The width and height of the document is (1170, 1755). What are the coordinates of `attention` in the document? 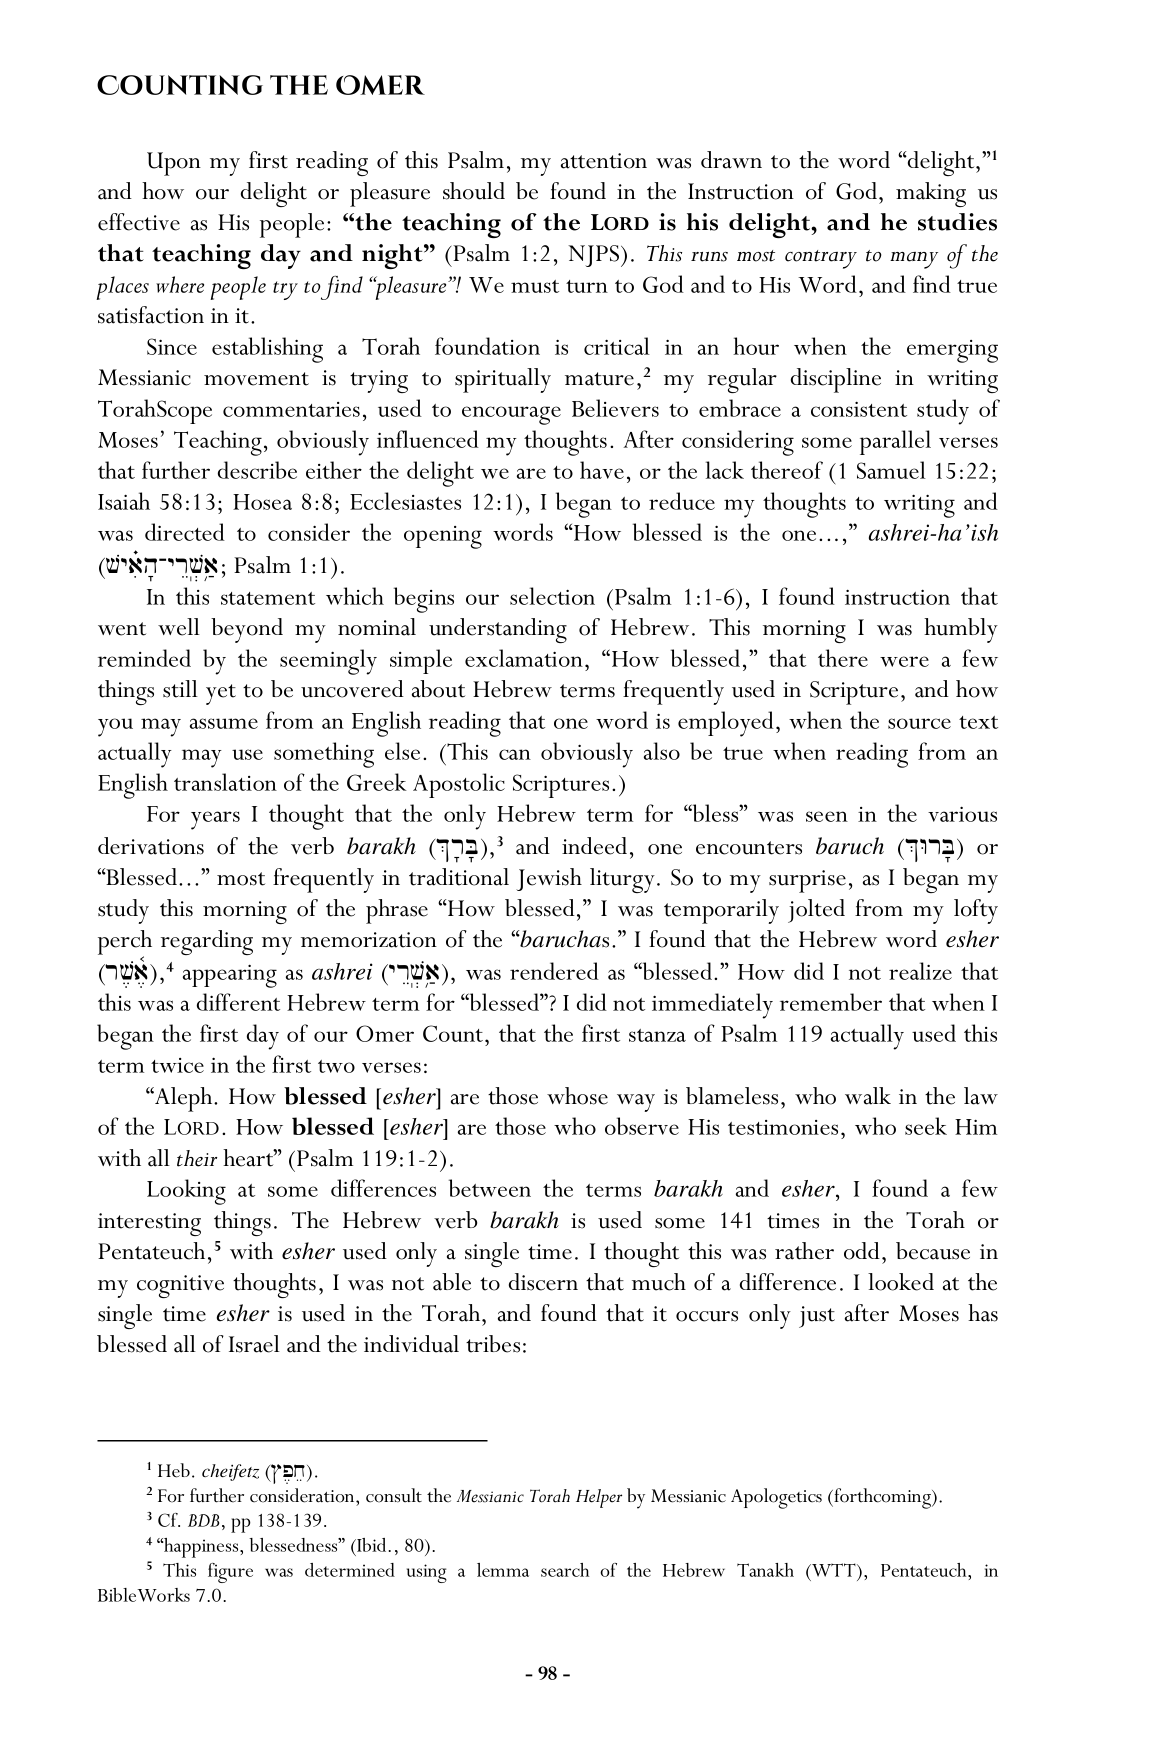 It's located at (604, 161).
